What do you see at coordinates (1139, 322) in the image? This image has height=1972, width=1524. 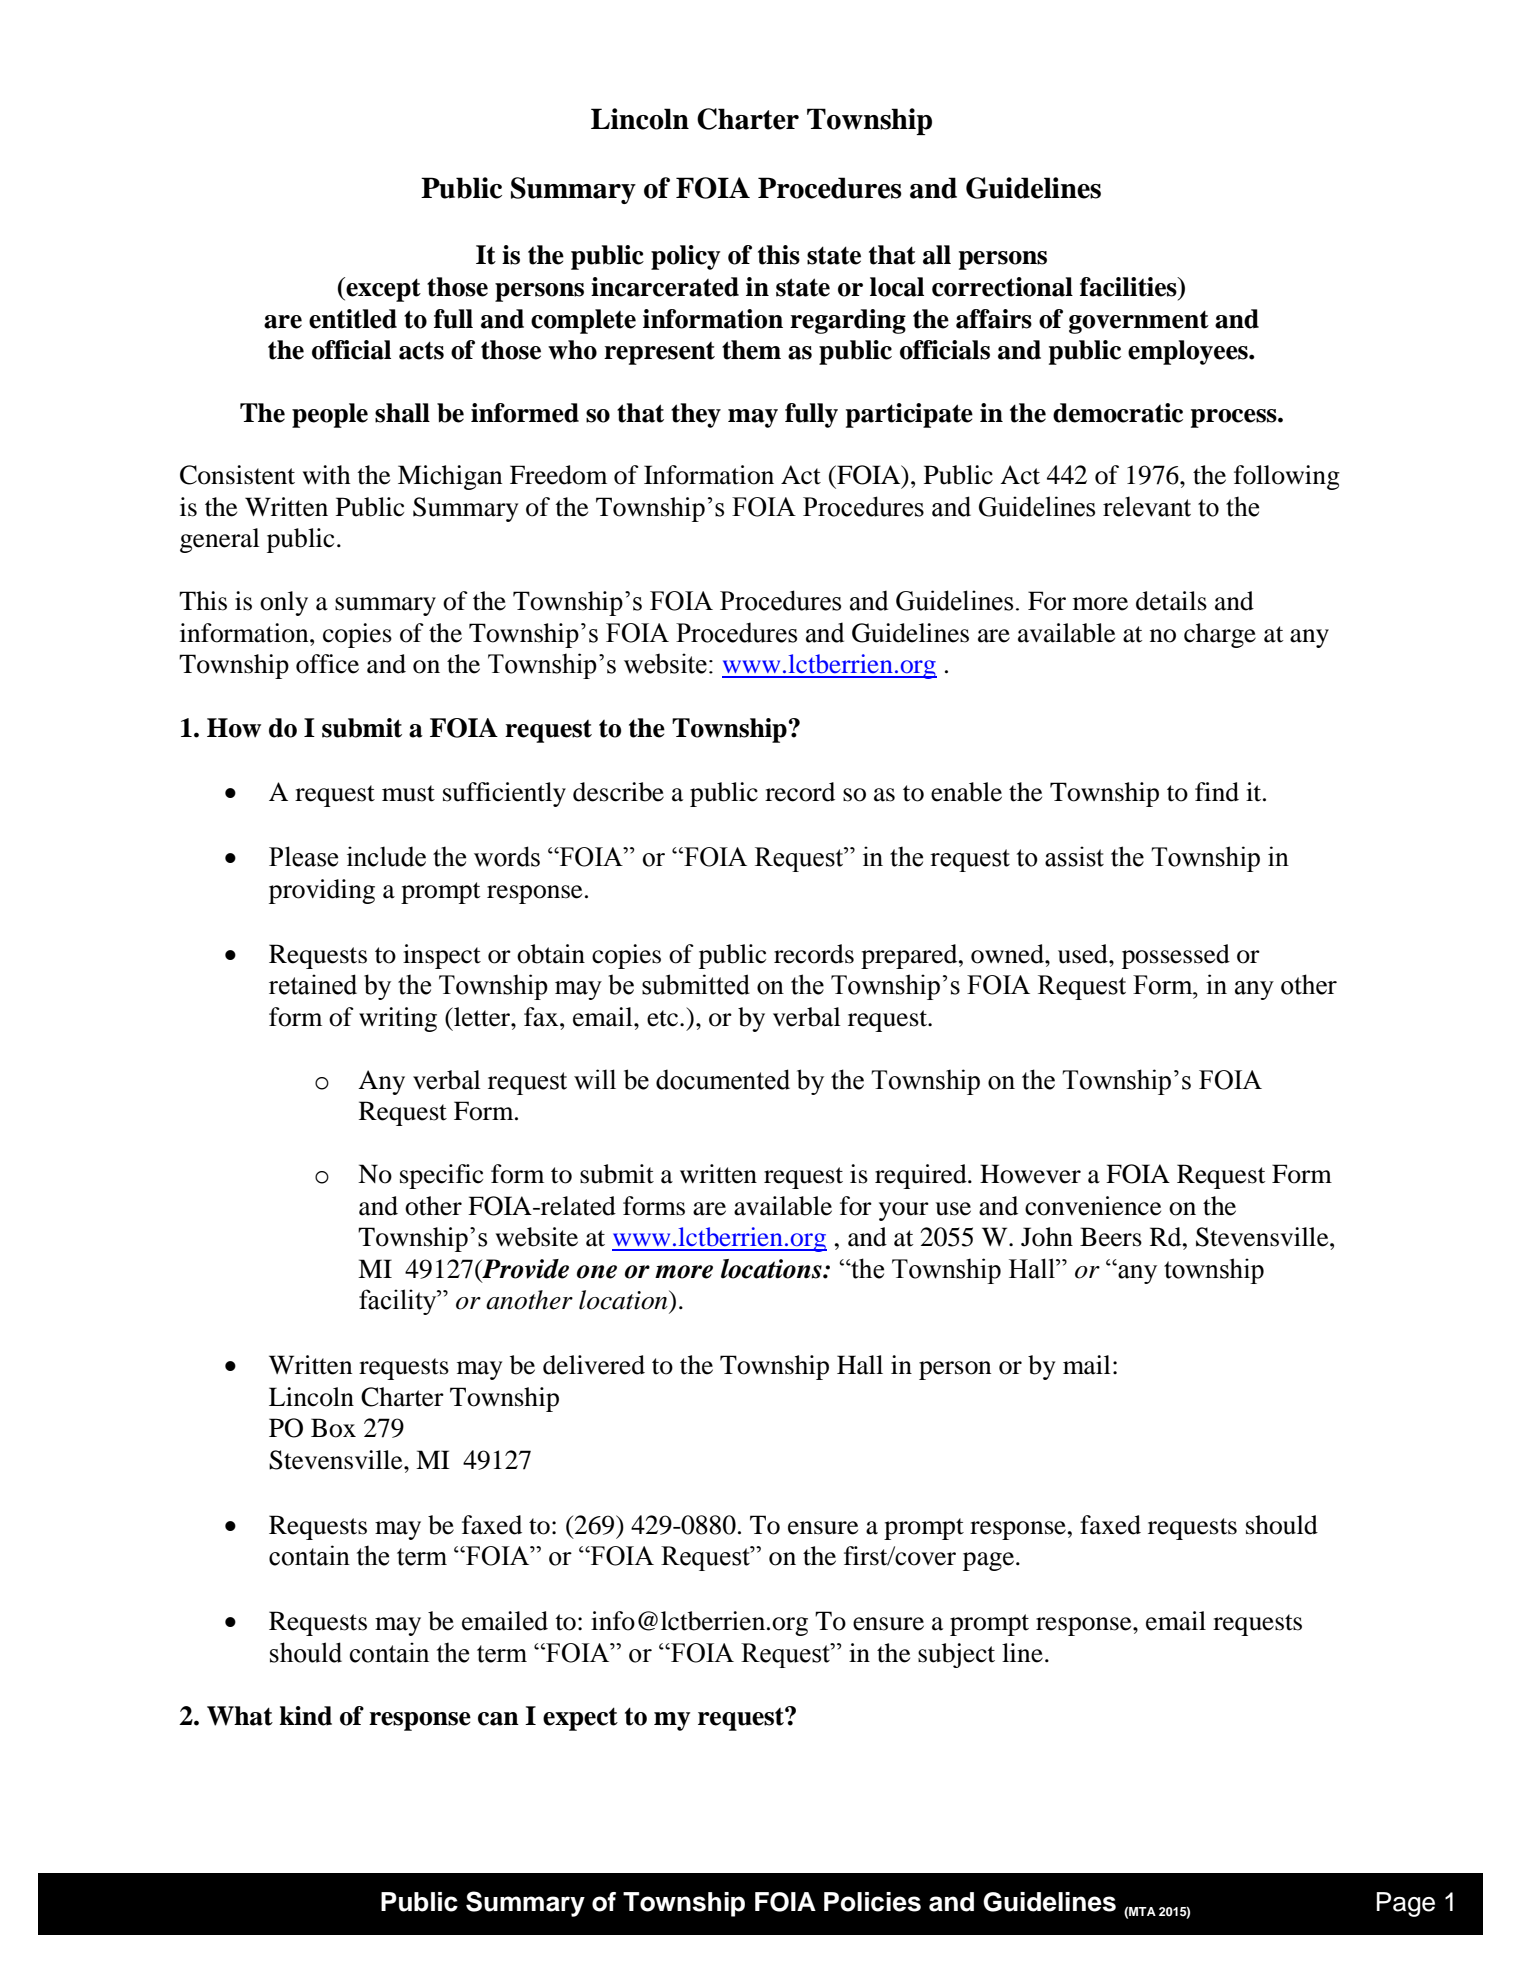 I see `government` at bounding box center [1139, 322].
